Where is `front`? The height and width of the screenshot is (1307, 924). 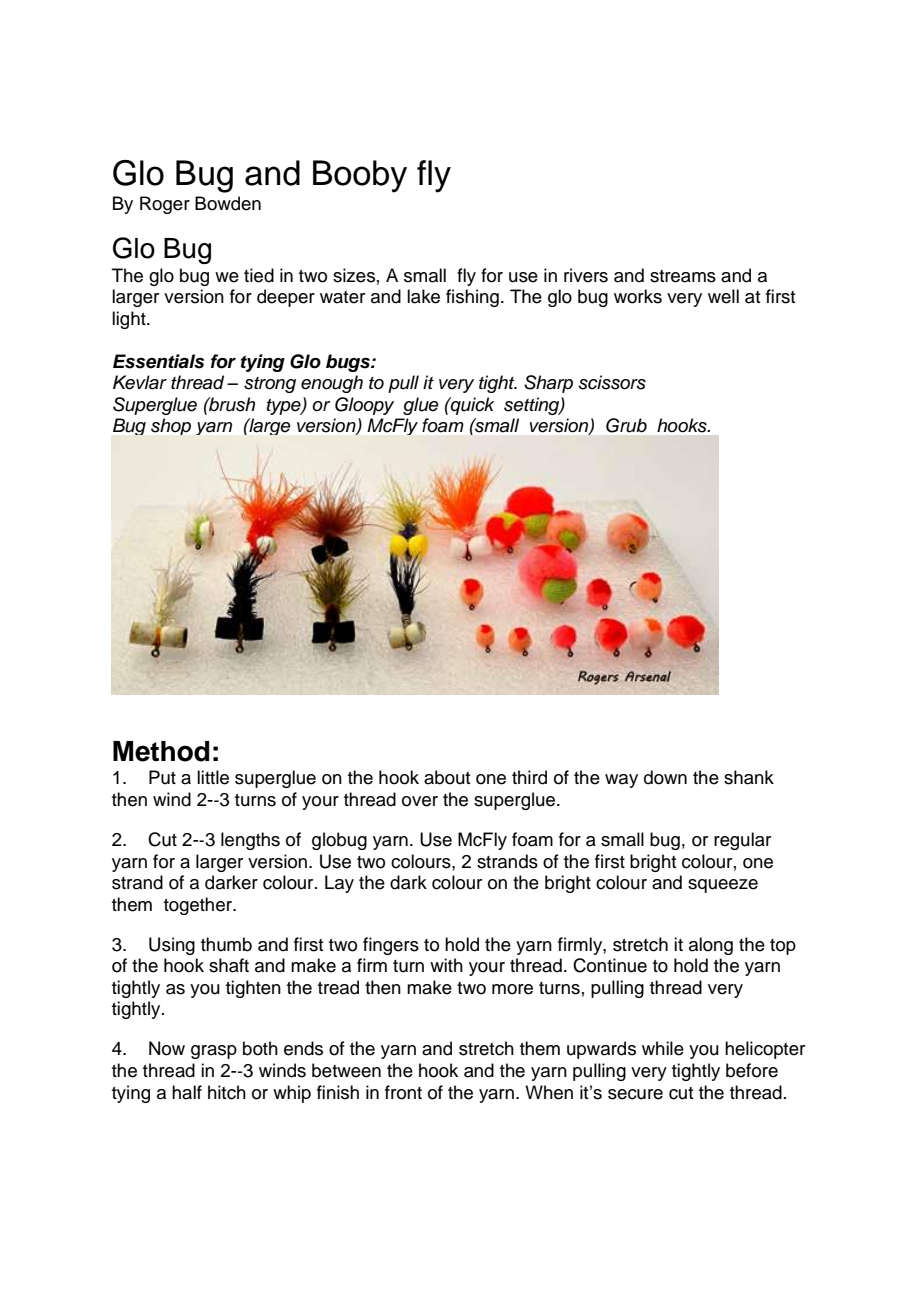 front is located at coordinates (403, 1092).
